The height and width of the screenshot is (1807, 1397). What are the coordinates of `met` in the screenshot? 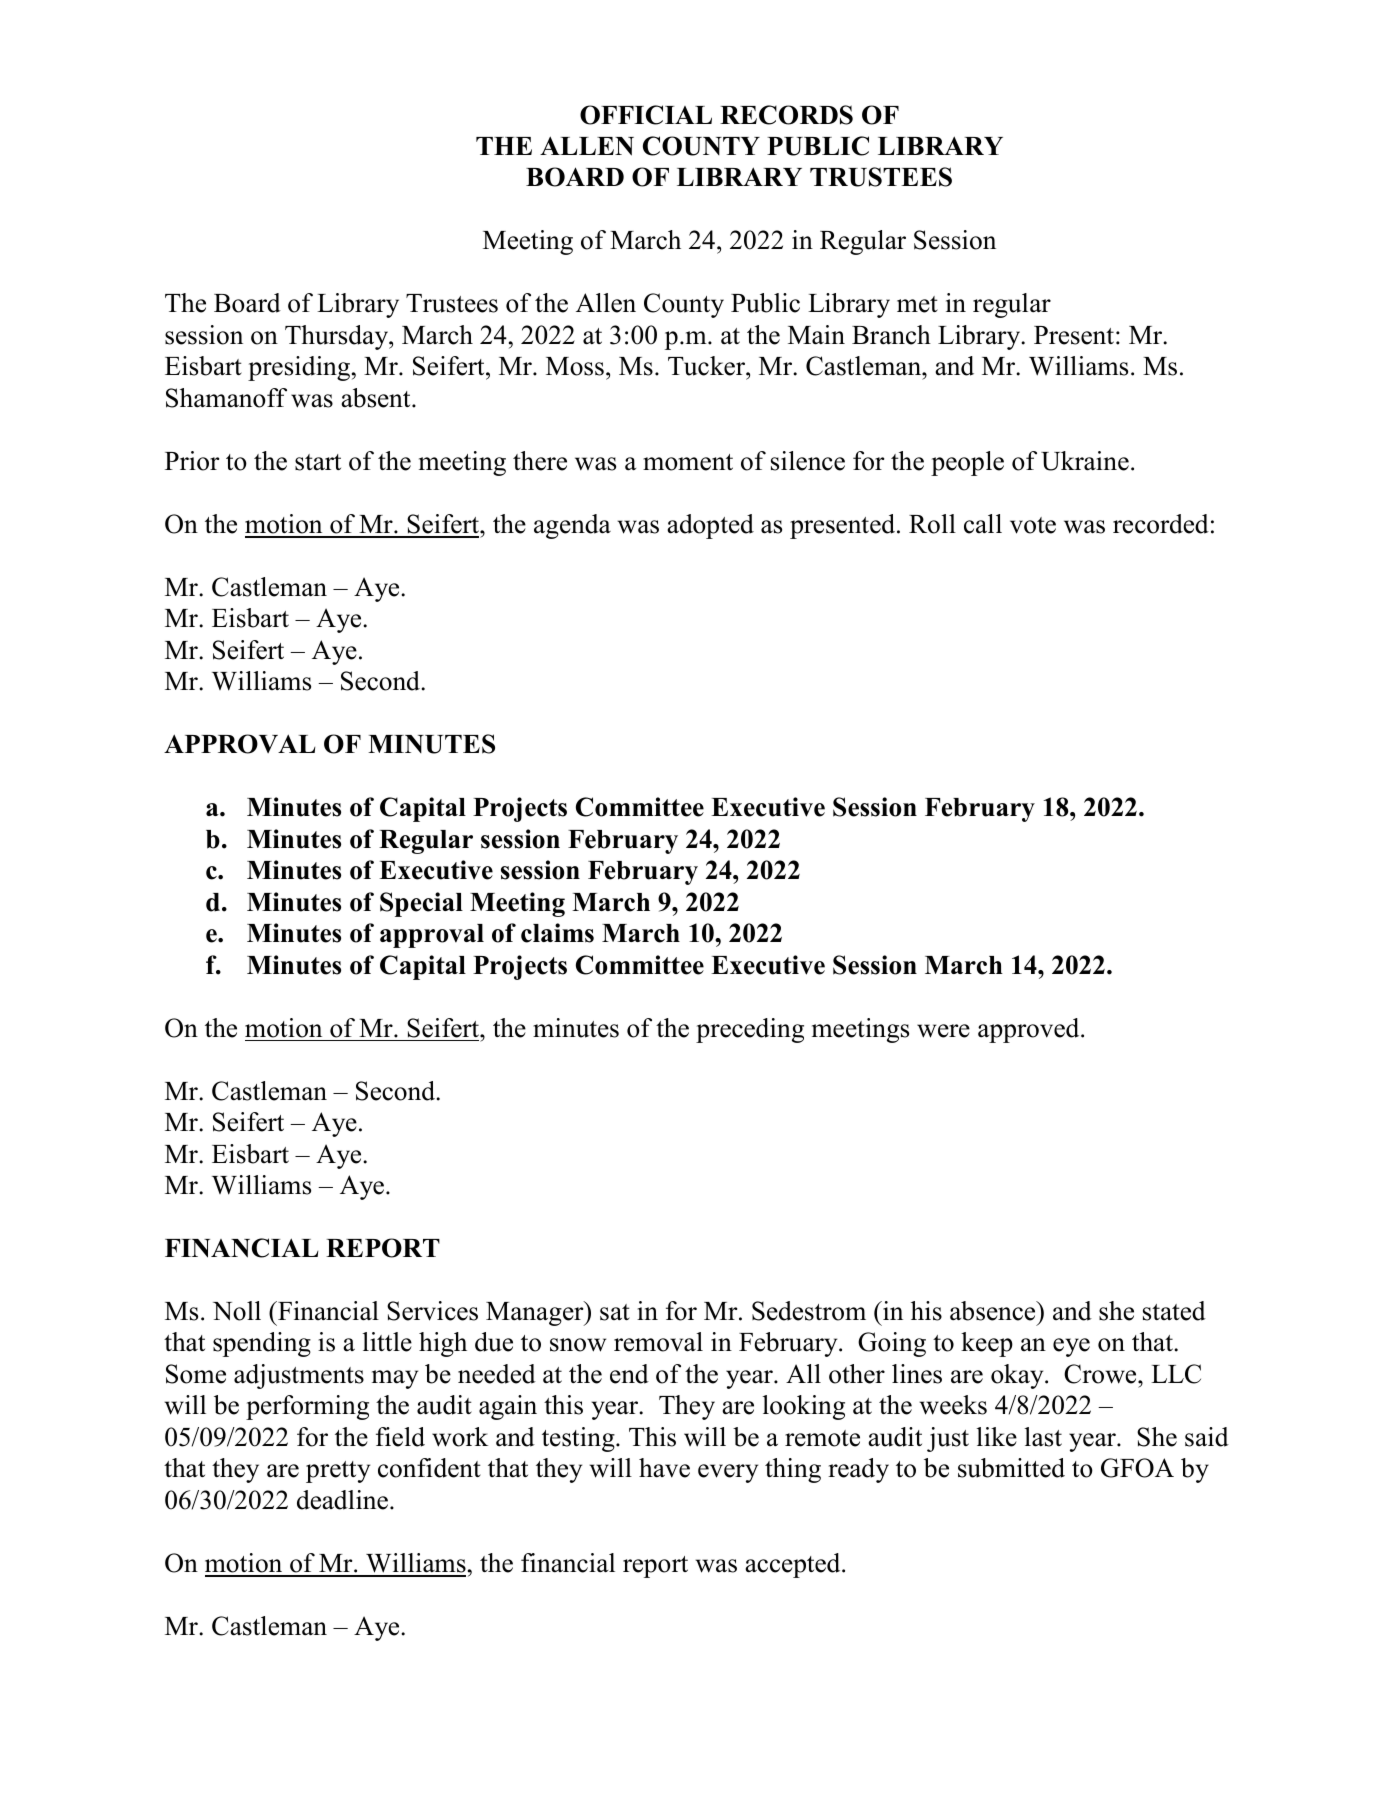 It's located at (917, 304).
